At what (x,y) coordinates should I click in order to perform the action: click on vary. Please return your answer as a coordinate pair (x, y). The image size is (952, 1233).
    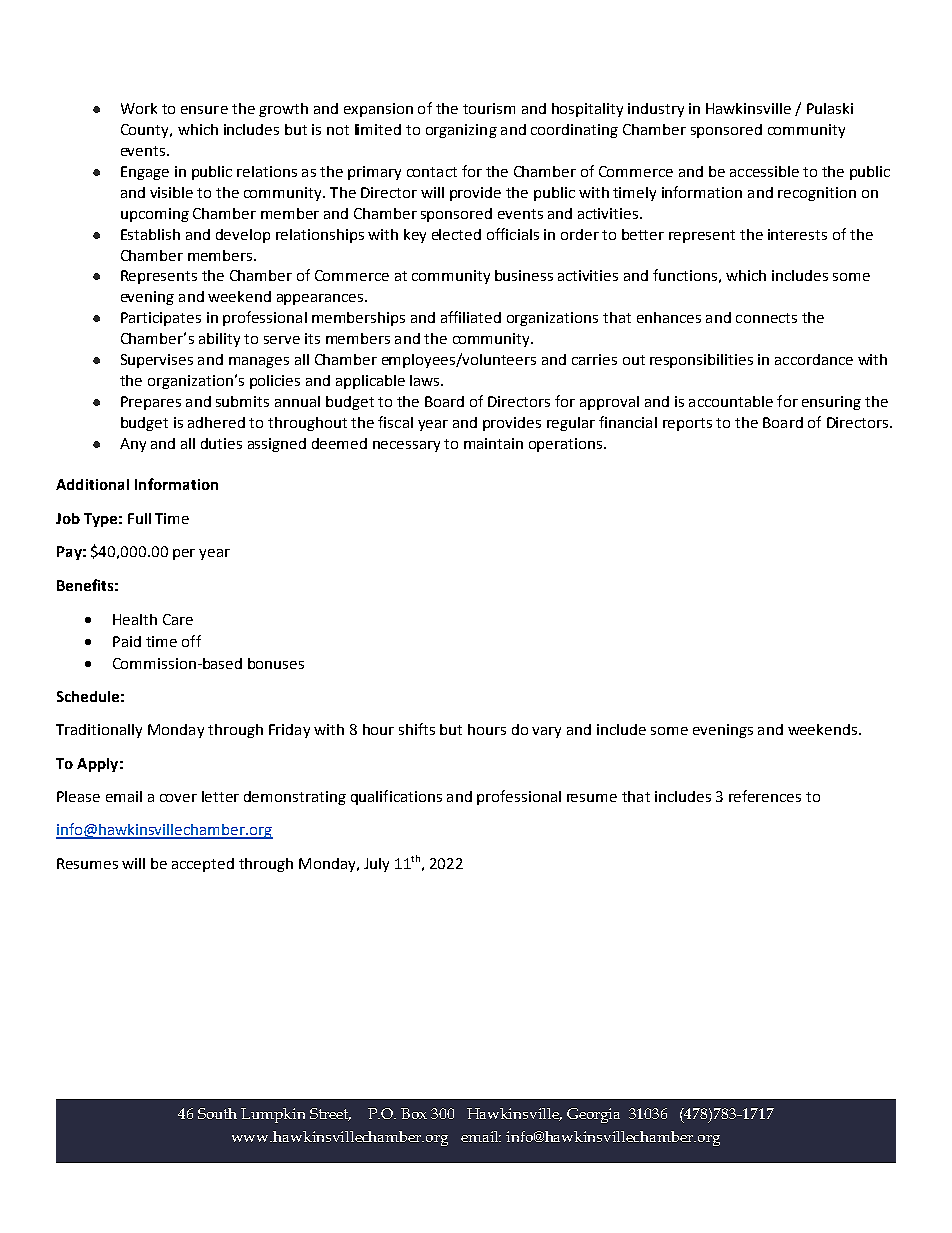
    Looking at the image, I should click on (546, 732).
